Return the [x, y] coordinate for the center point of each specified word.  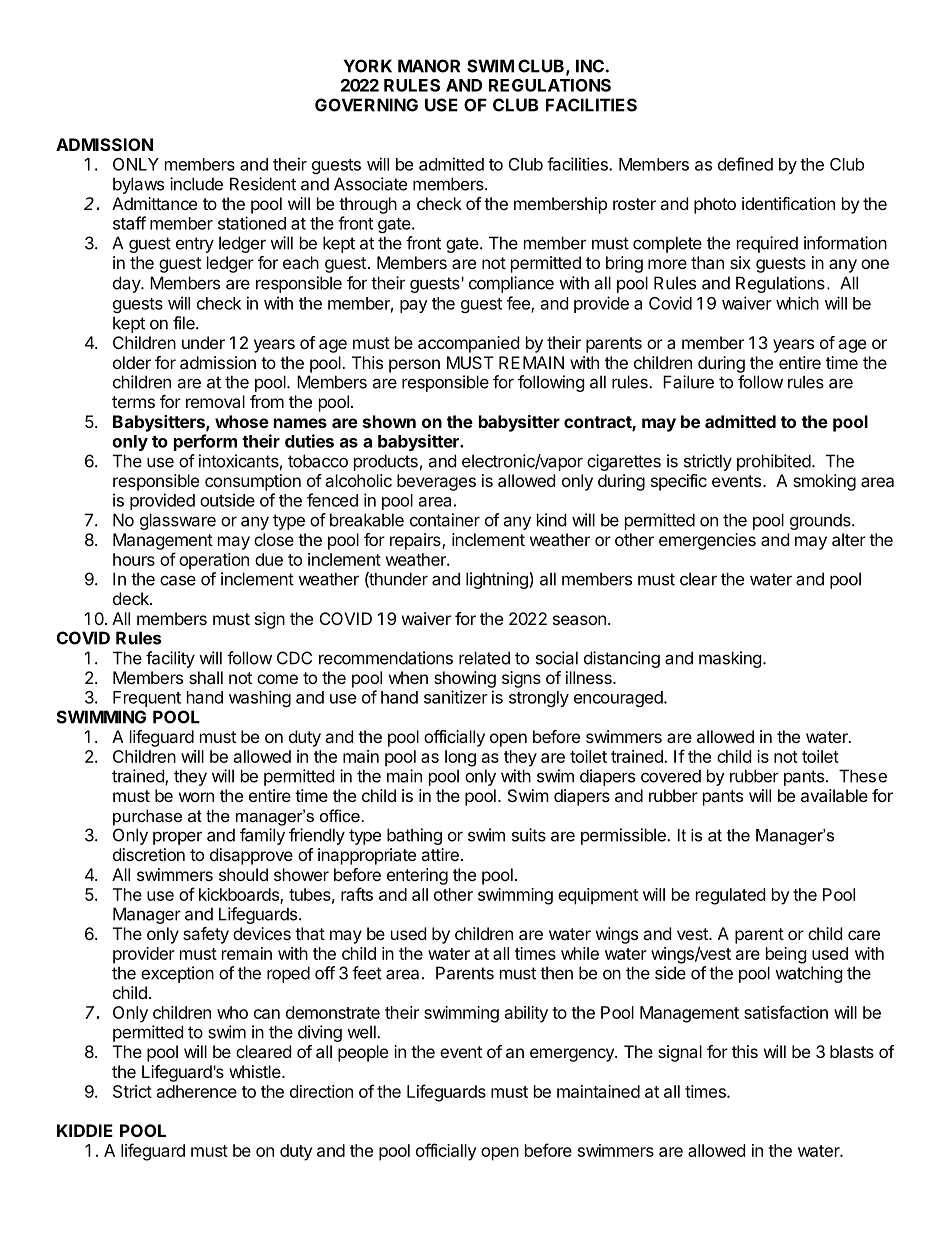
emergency [573, 1055]
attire [440, 854]
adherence [197, 1091]
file [185, 323]
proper [177, 838]
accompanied [468, 344]
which [797, 303]
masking [730, 659]
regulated [730, 896]
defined [745, 164]
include [196, 184]
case [178, 580]
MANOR [429, 66]
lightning [498, 580]
